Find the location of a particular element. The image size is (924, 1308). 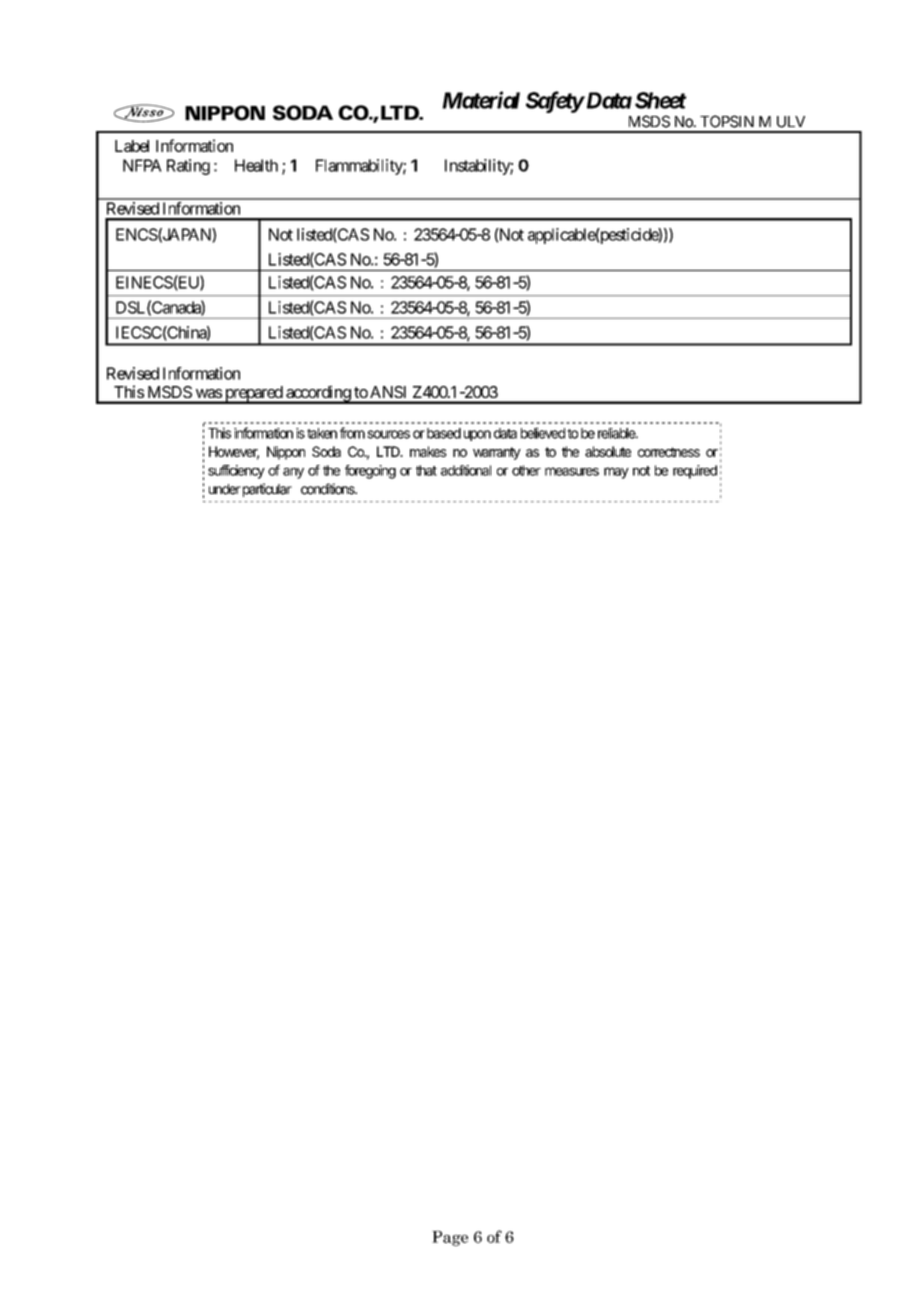

sufficiency is located at coordinates (236, 472).
